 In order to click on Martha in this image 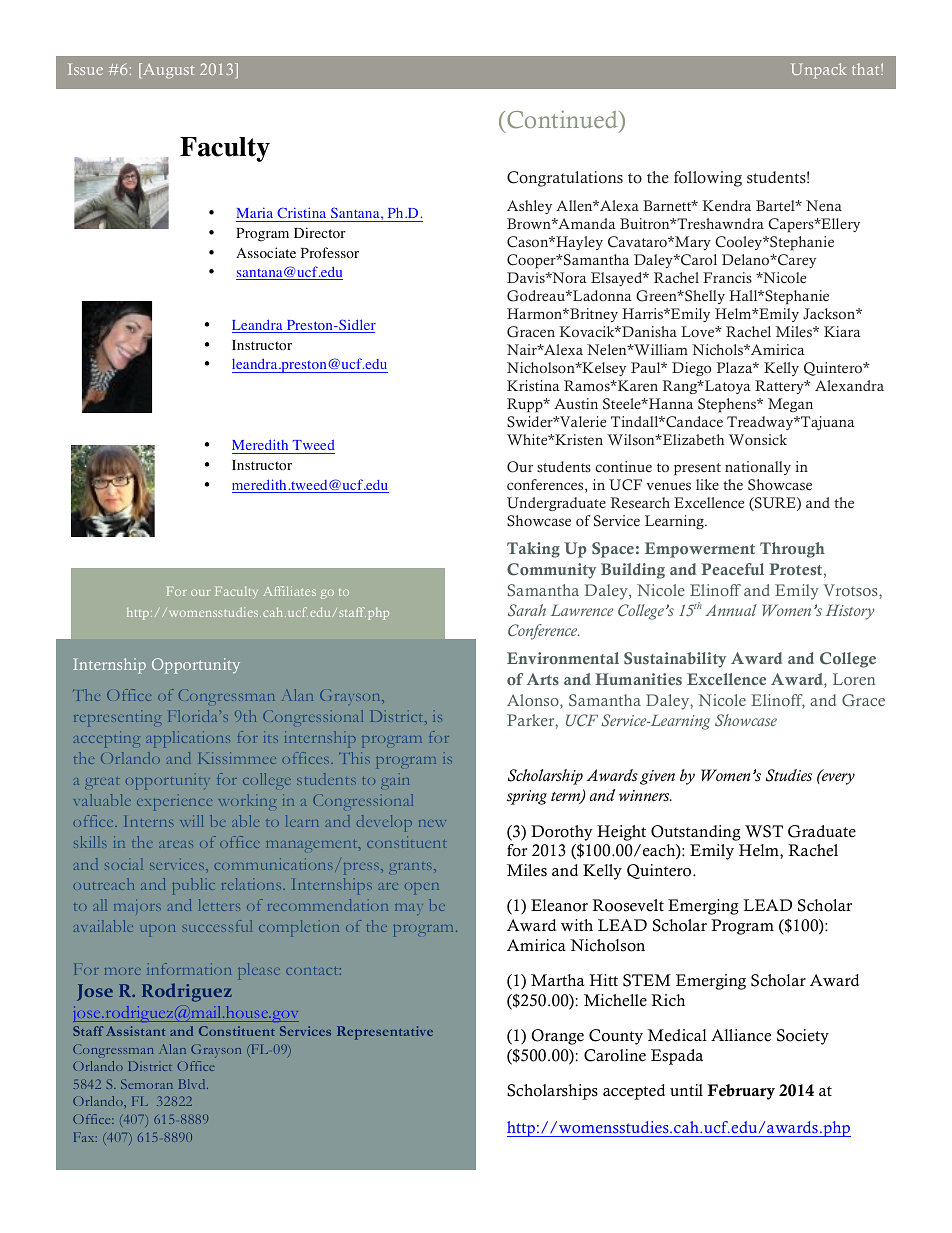, I will do `click(557, 980)`.
